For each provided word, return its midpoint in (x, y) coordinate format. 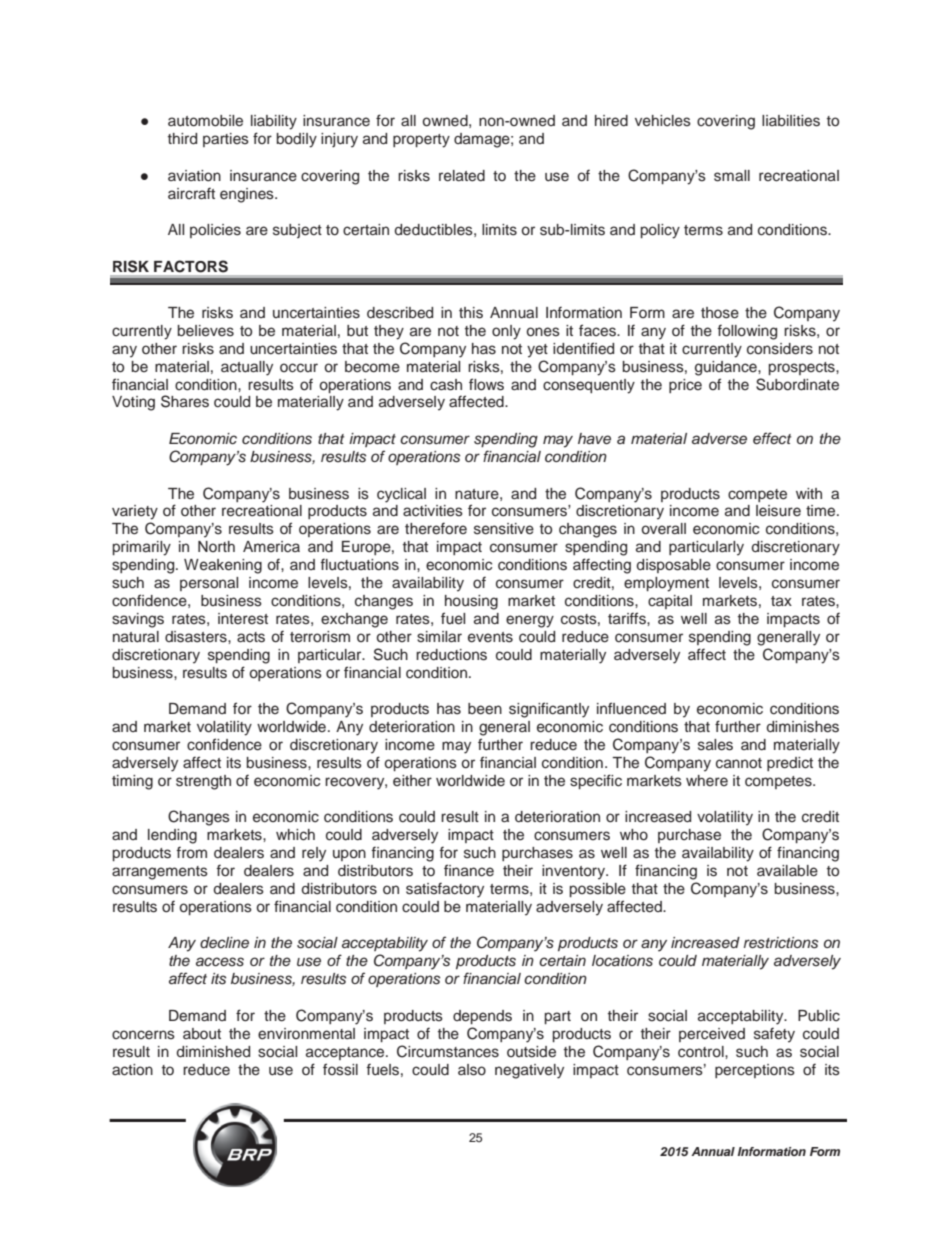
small (732, 176)
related (462, 176)
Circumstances (448, 1051)
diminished (213, 1052)
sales (715, 745)
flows (486, 384)
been (485, 709)
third (182, 138)
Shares (185, 401)
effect (772, 438)
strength (203, 782)
